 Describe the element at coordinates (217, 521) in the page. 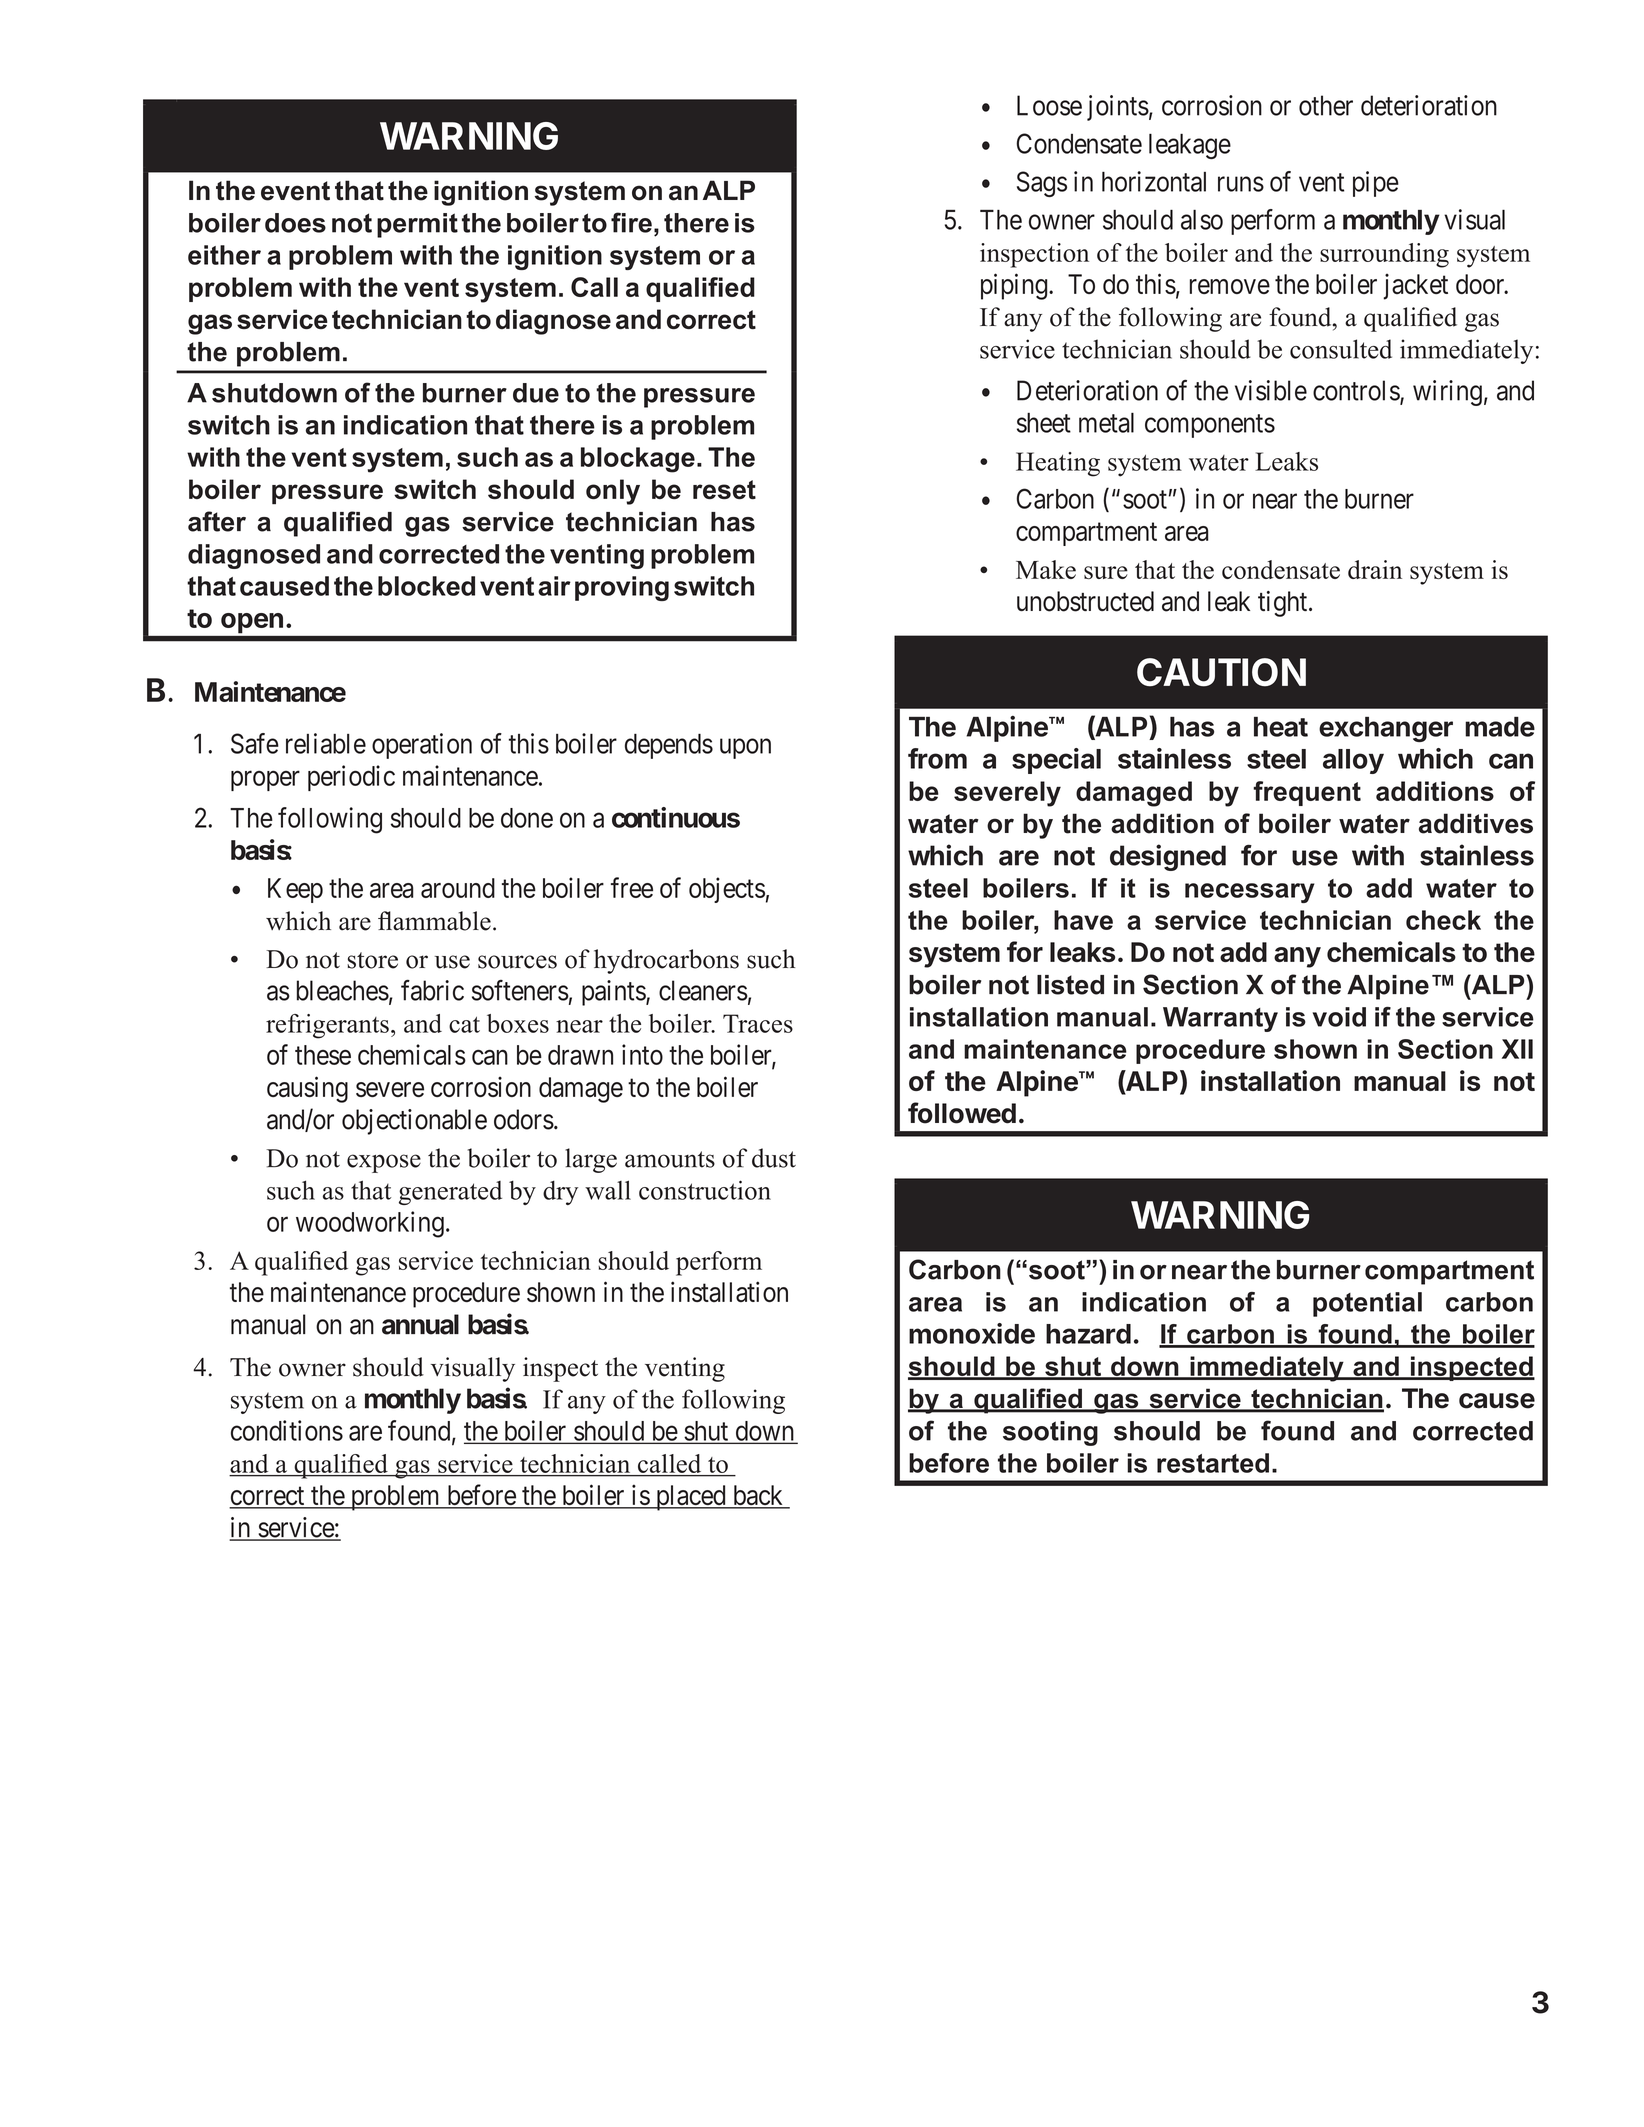

I see `after` at that location.
